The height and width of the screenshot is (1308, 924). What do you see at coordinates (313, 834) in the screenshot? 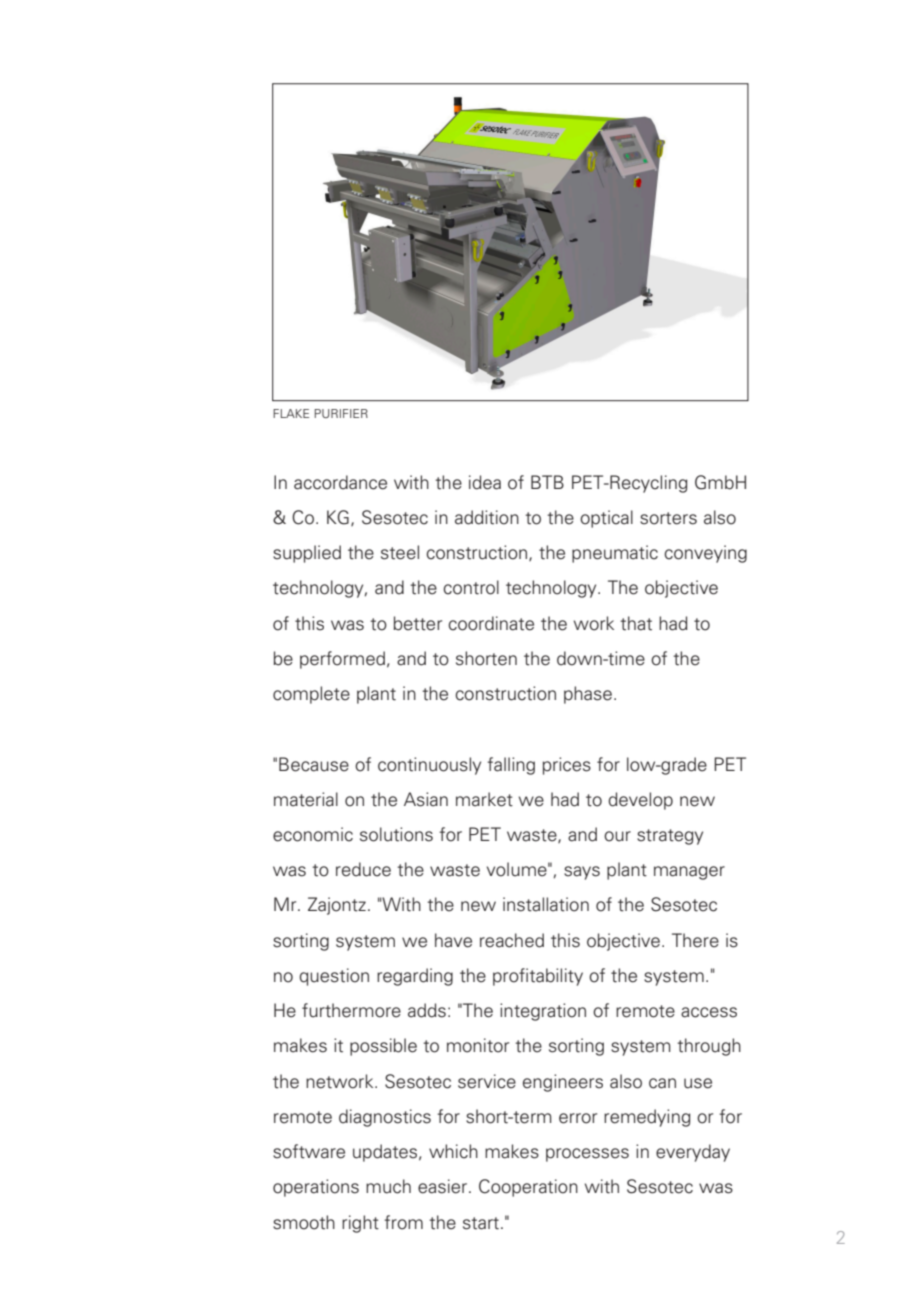
I see `economic` at bounding box center [313, 834].
